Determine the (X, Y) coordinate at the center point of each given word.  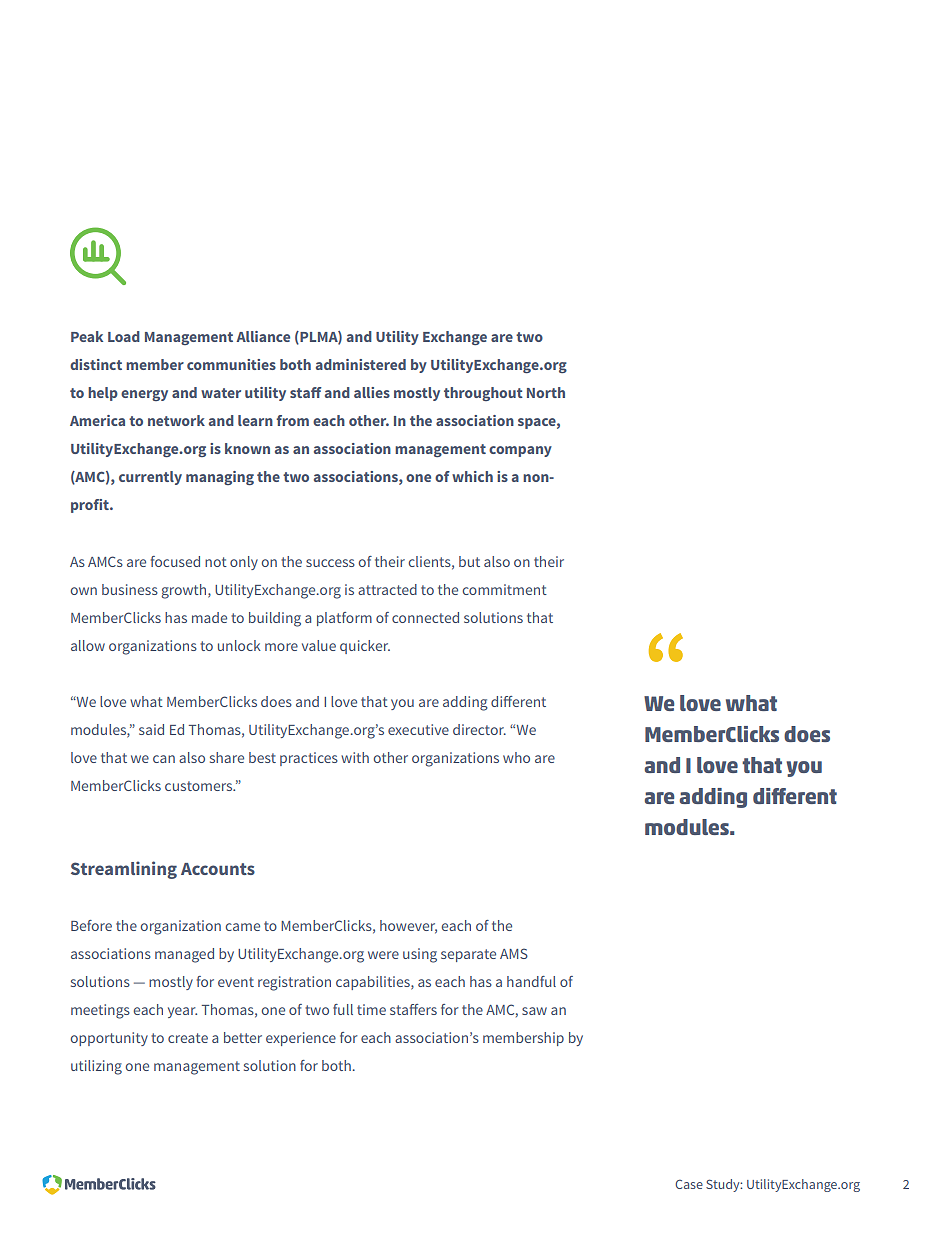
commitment (505, 589)
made (209, 617)
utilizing (96, 1067)
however (408, 926)
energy (144, 395)
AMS (514, 953)
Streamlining (124, 870)
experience (301, 1039)
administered (361, 364)
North (546, 392)
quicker (365, 647)
